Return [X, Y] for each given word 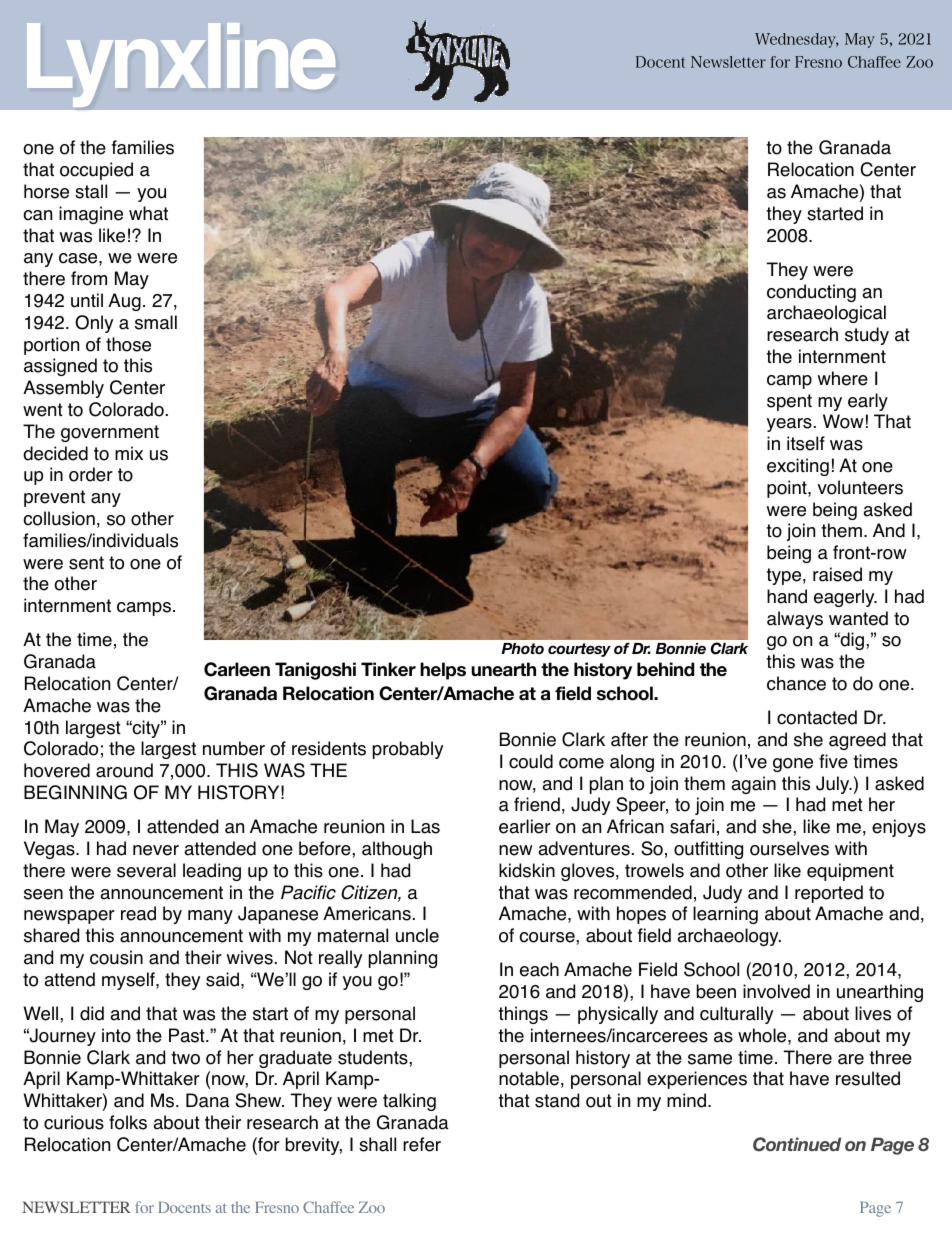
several [146, 870]
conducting [811, 293]
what [148, 213]
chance [796, 683]
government [110, 433]
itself [806, 443]
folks [128, 1122]
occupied [96, 171]
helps [443, 671]
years [789, 425]
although [397, 850]
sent [86, 563]
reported [829, 894]
